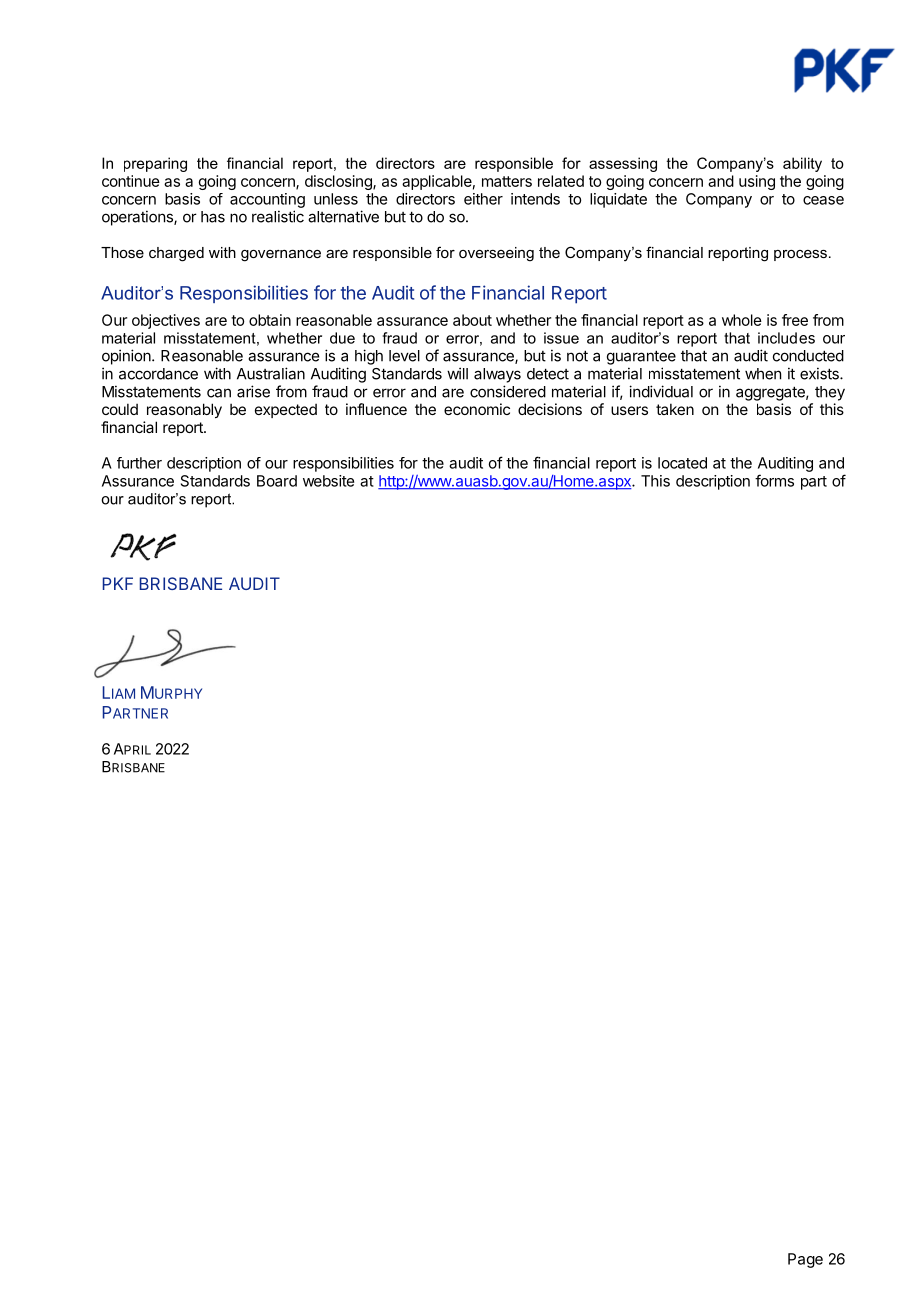 The width and height of the screenshot is (924, 1308). What do you see at coordinates (184, 410) in the screenshot?
I see `reasonably` at bounding box center [184, 410].
